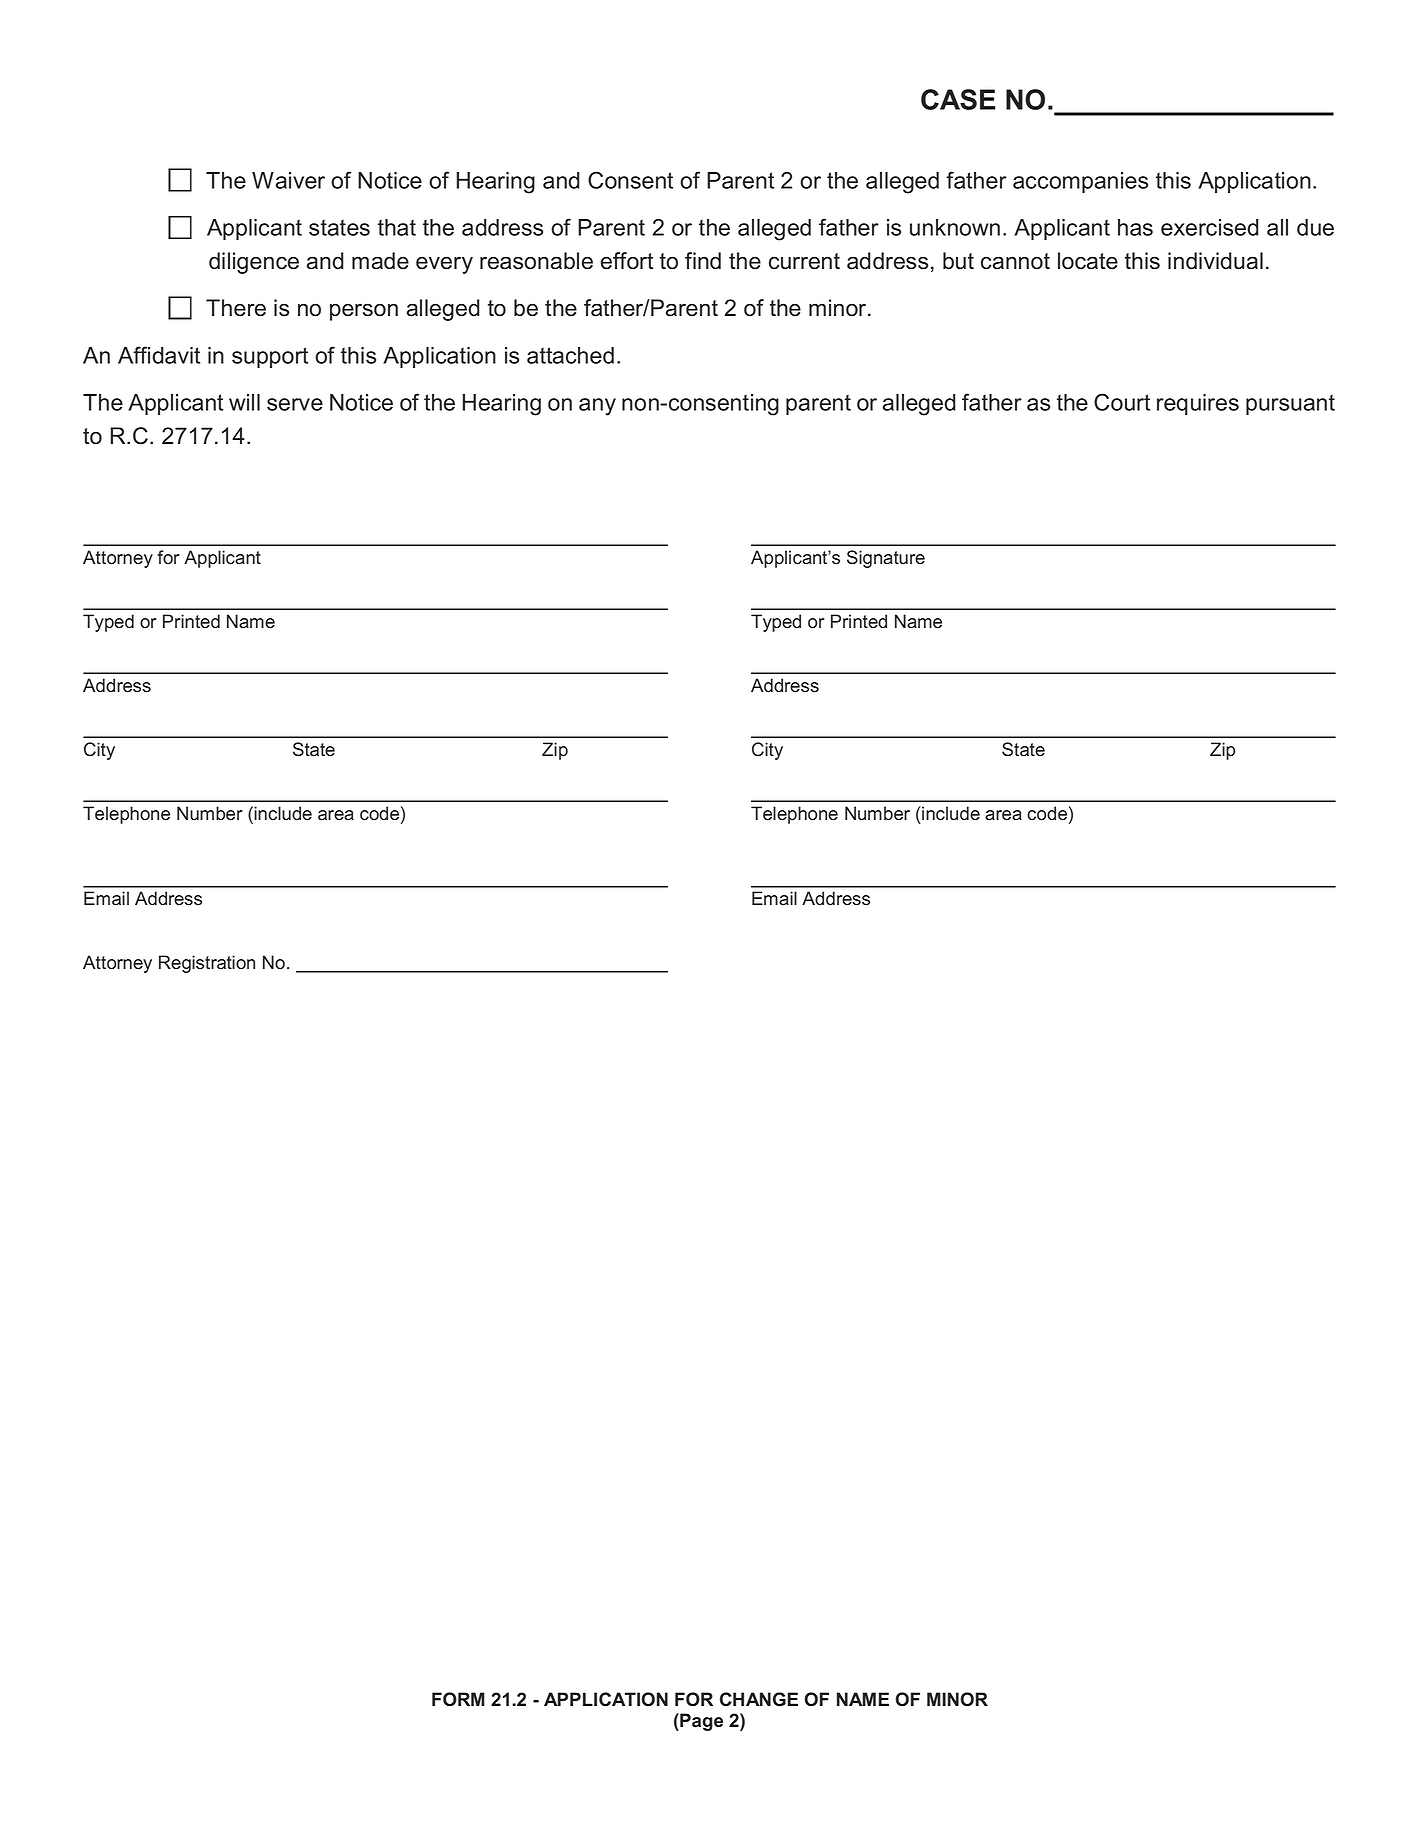 The height and width of the screenshot is (1836, 1419). What do you see at coordinates (288, 180) in the screenshot?
I see `Waiver` at bounding box center [288, 180].
